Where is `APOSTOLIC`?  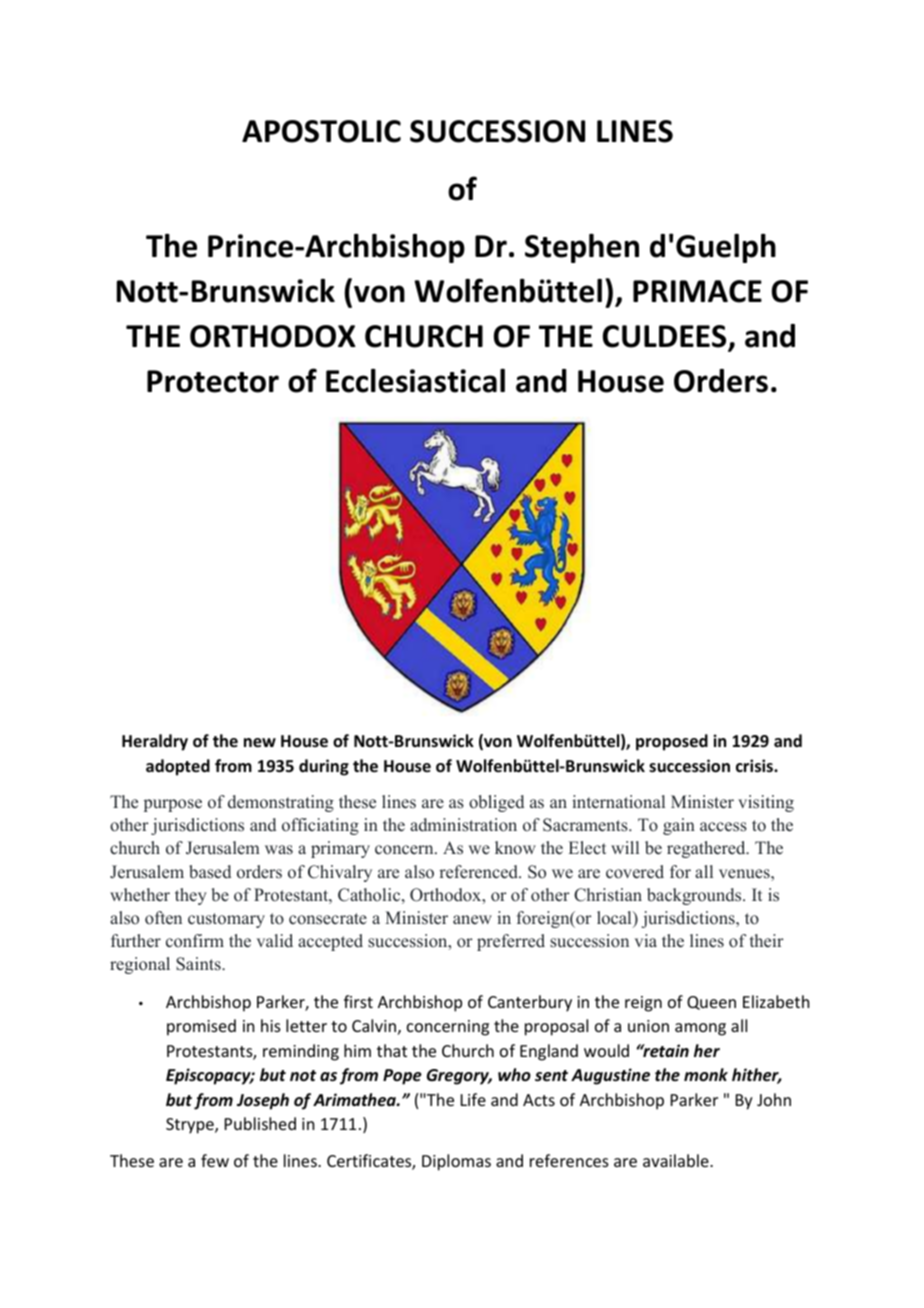
APOSTOLIC is located at coordinates (321, 131).
